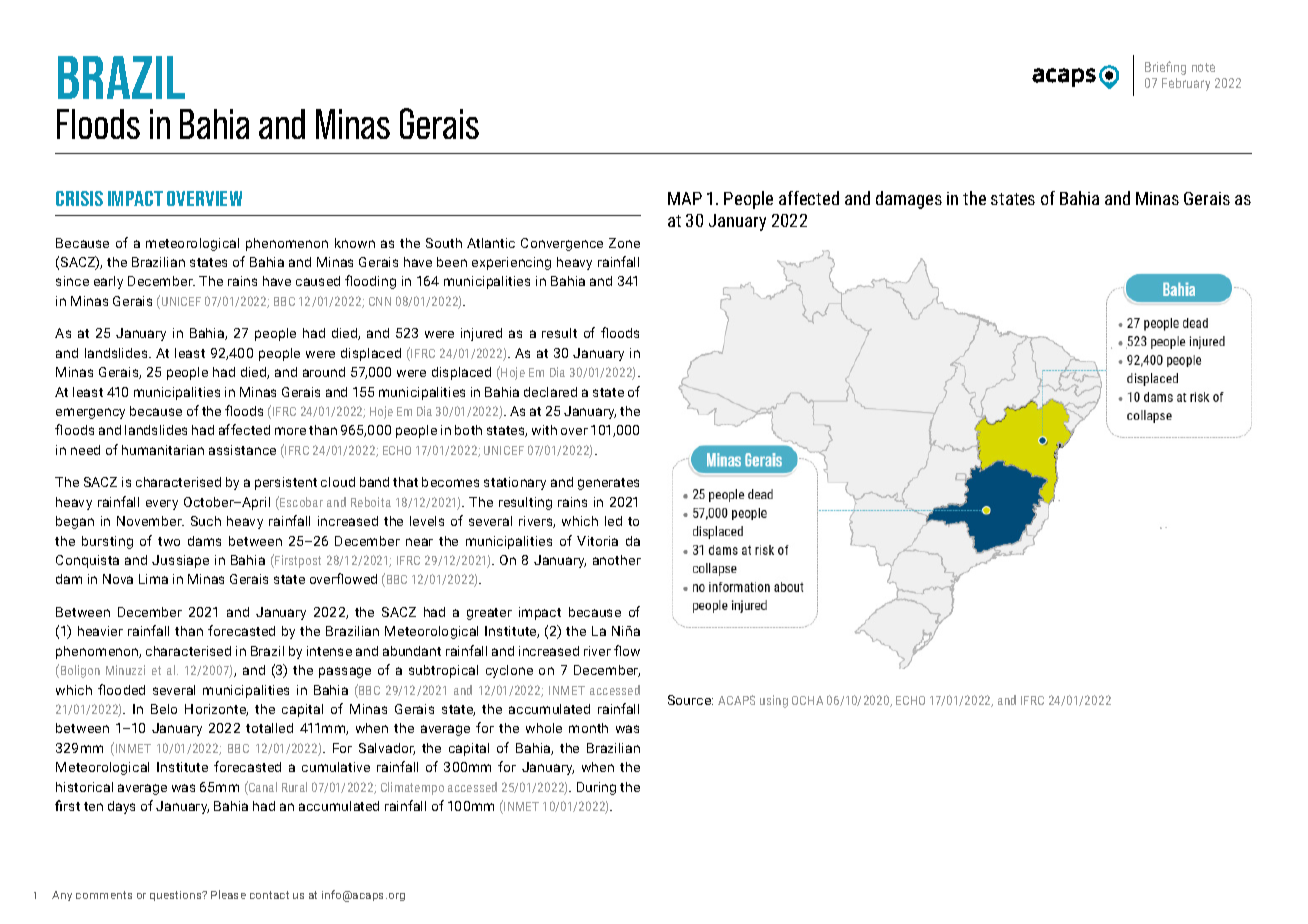  What do you see at coordinates (774, 701) in the page?
I see `using` at bounding box center [774, 701].
